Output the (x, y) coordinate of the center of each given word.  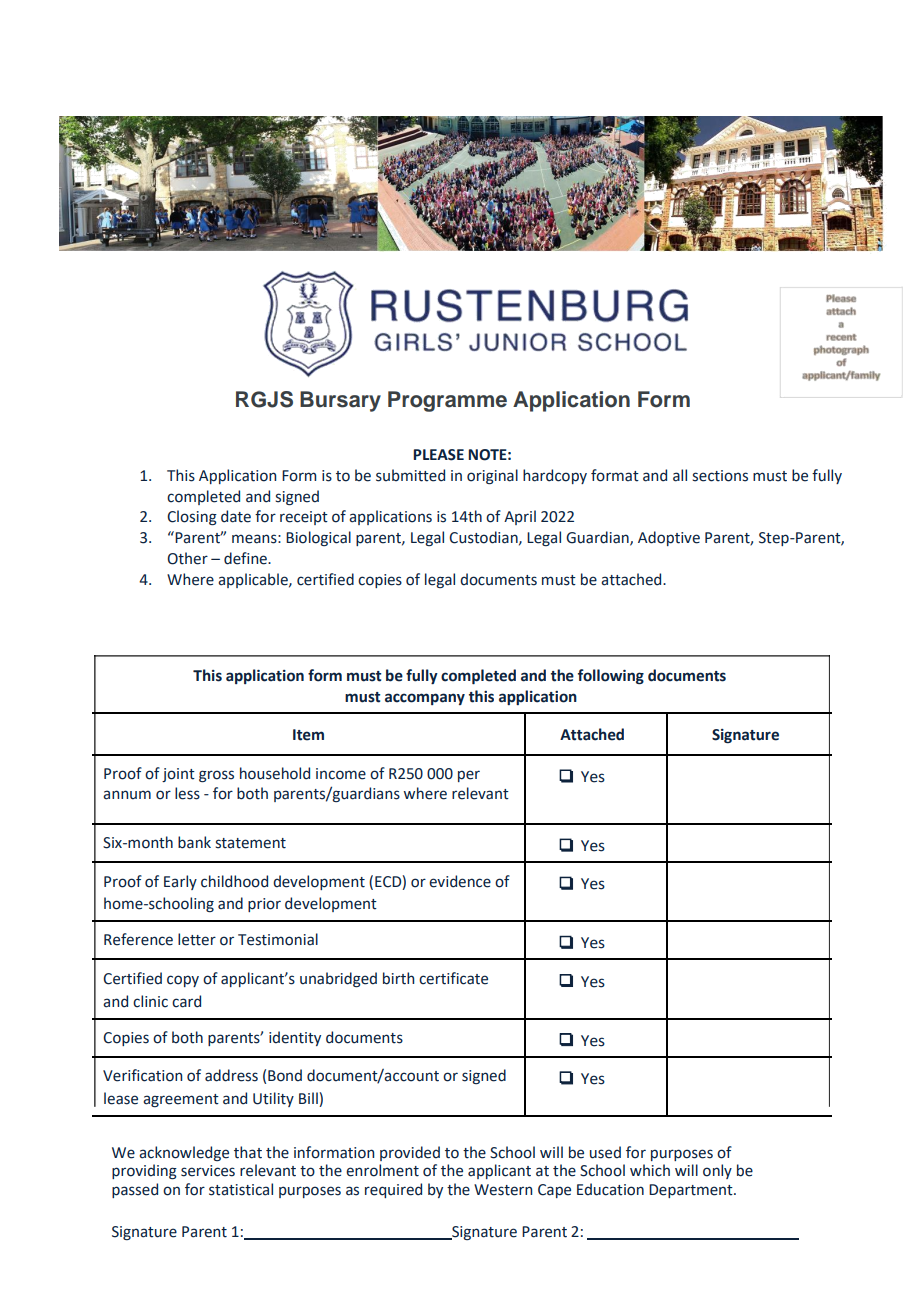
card (186, 1001)
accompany (425, 699)
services (208, 1171)
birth (398, 978)
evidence (460, 881)
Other (187, 558)
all (680, 475)
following (611, 676)
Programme (447, 401)
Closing (192, 517)
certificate (453, 978)
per (469, 776)
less (187, 793)
